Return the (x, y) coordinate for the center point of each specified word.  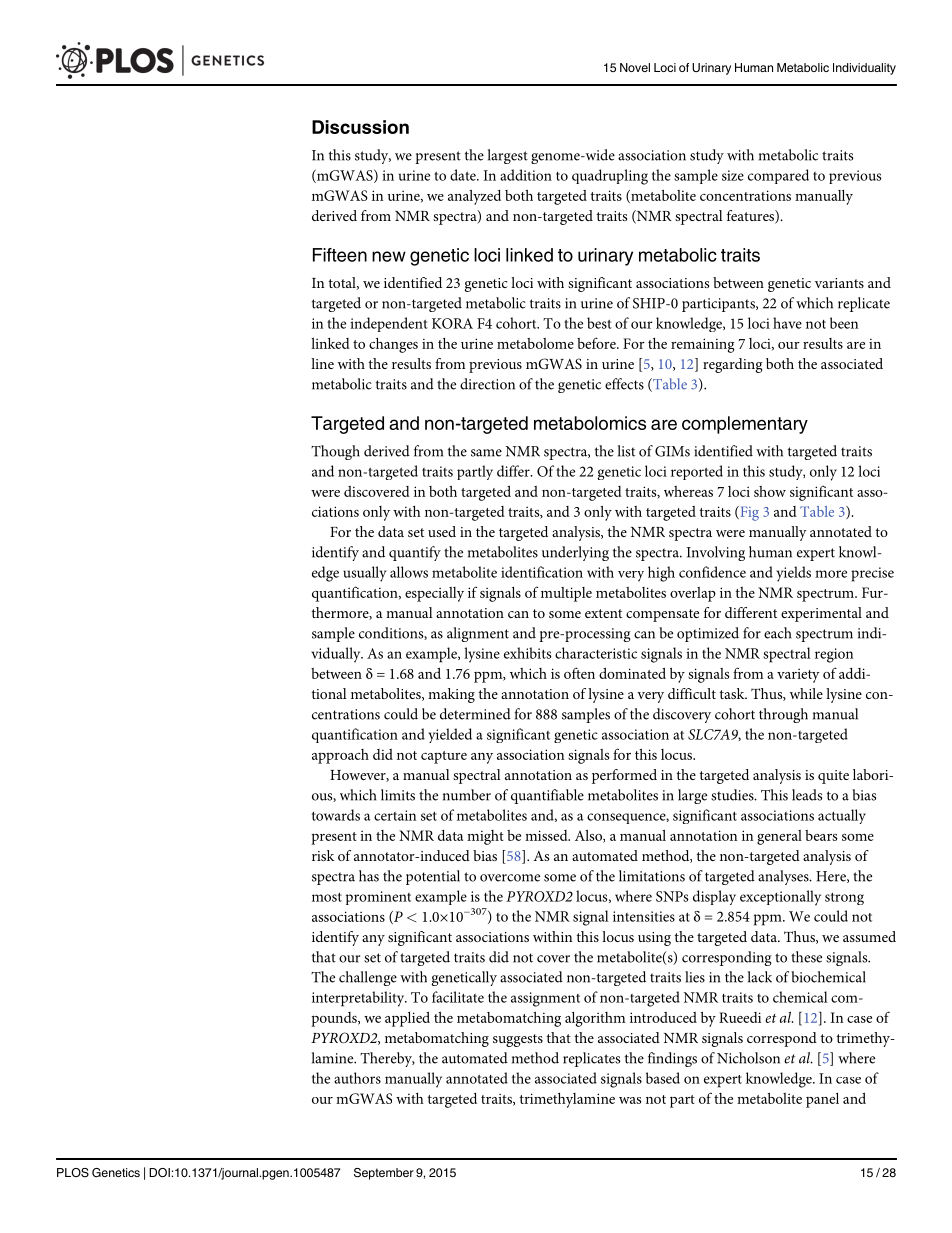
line (322, 363)
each (777, 633)
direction (487, 384)
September (384, 1174)
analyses (784, 877)
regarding (733, 365)
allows (409, 572)
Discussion (360, 127)
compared (778, 176)
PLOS (73, 1173)
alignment (478, 634)
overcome (510, 878)
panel (822, 1100)
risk (323, 855)
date (464, 175)
